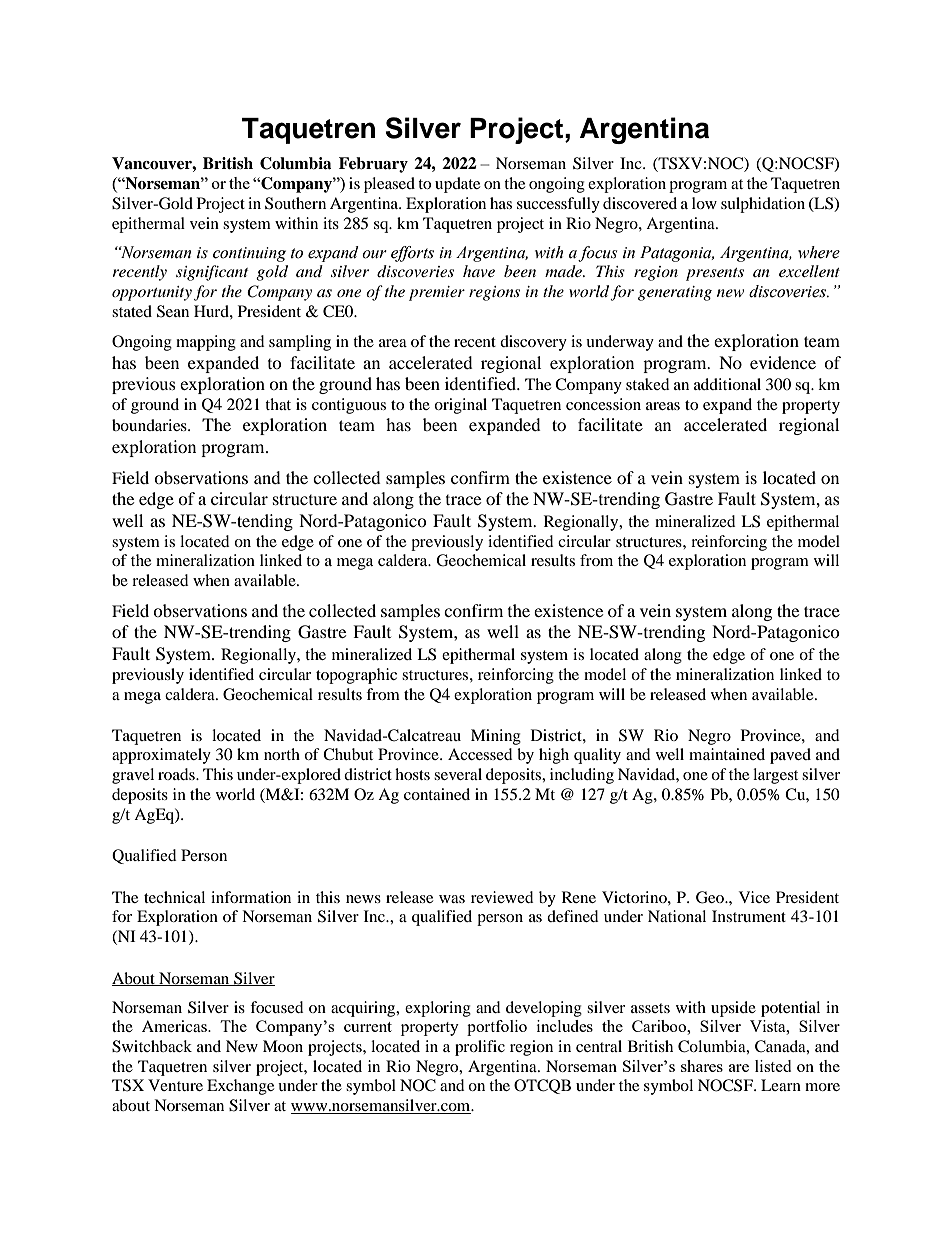 The height and width of the screenshot is (1233, 952). What do you see at coordinates (457, 185) in the screenshot?
I see `update` at bounding box center [457, 185].
